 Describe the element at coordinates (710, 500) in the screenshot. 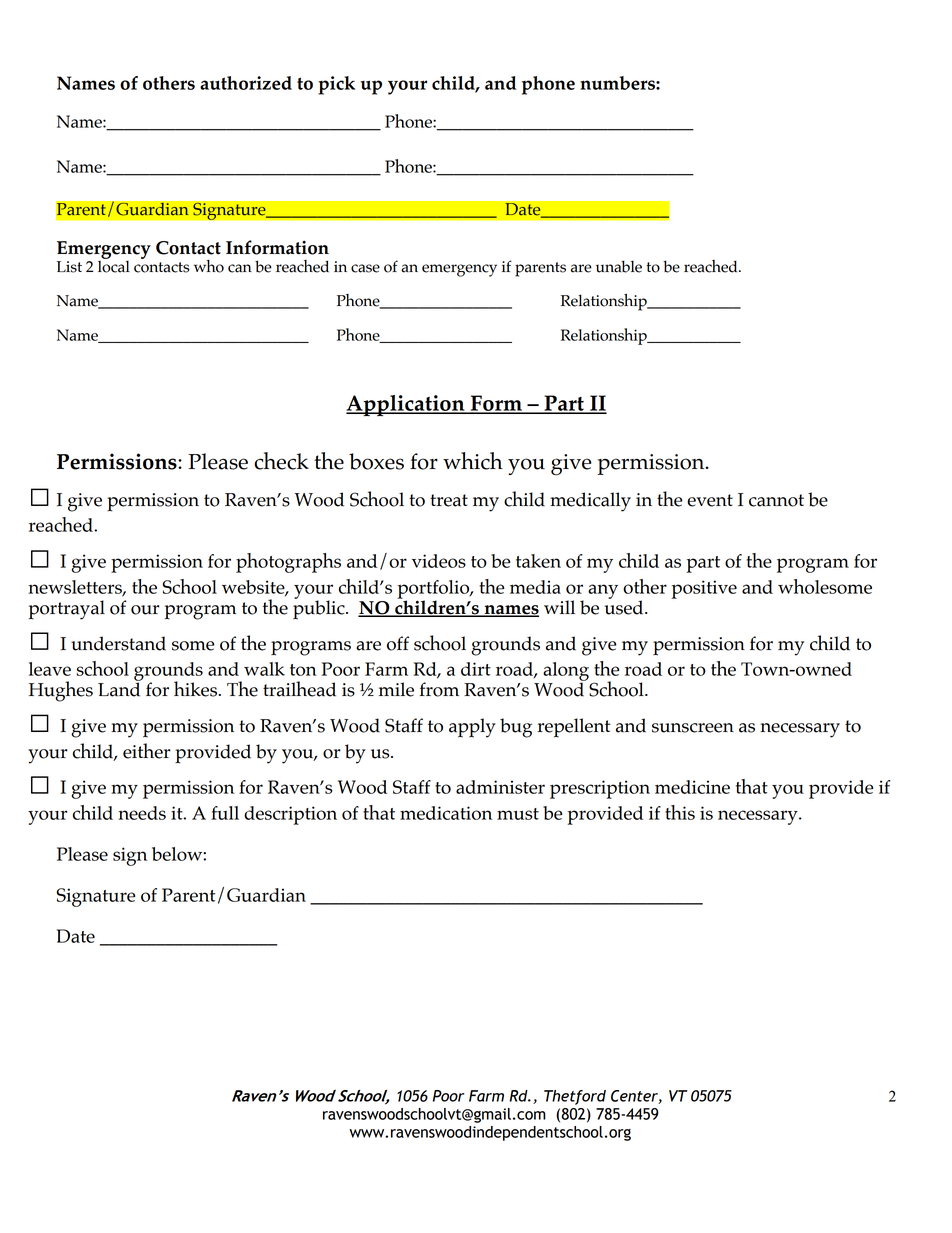

I see `event` at that location.
